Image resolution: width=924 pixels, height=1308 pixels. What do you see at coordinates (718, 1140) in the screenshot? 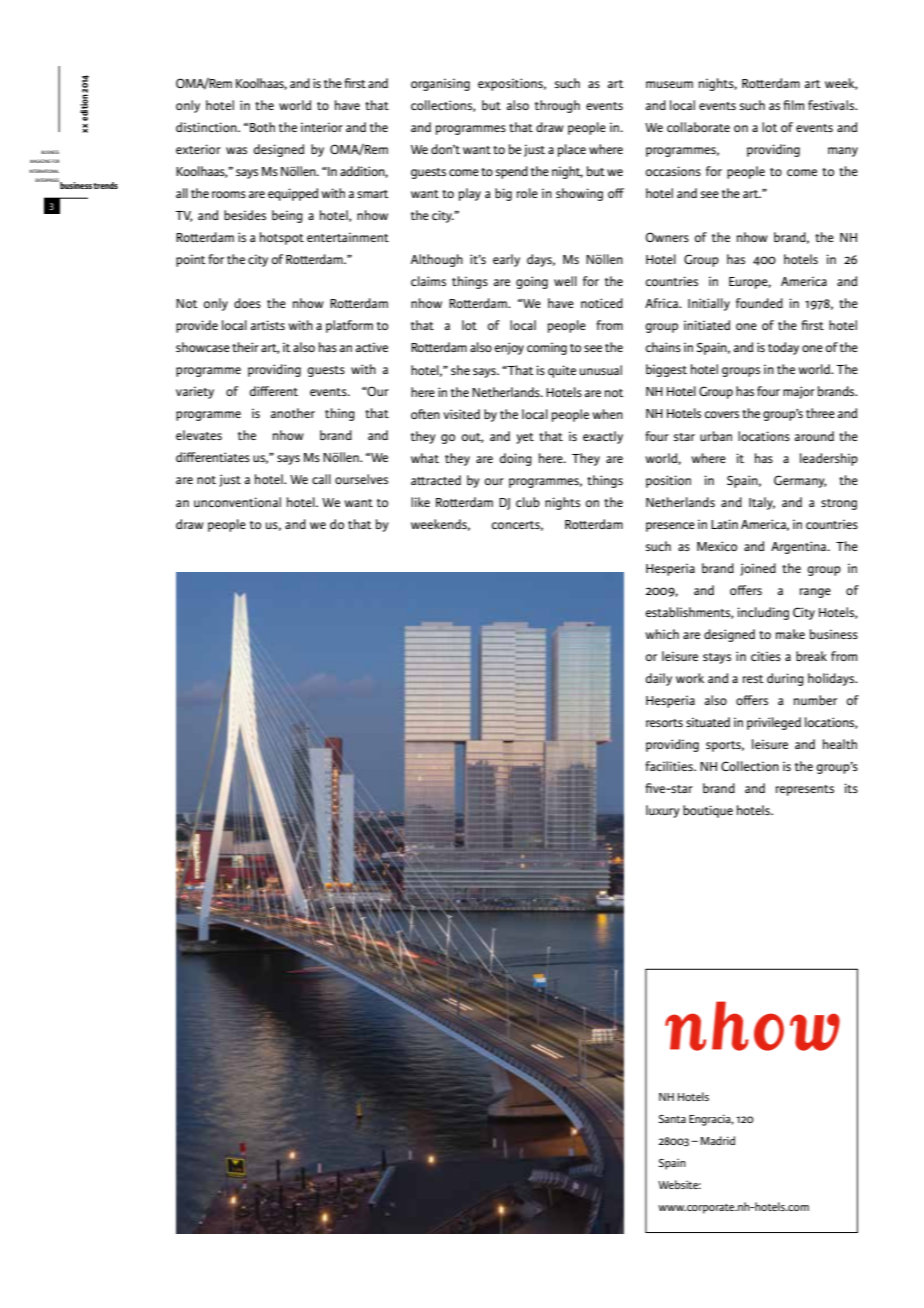
I see `Madrid` at bounding box center [718, 1140].
